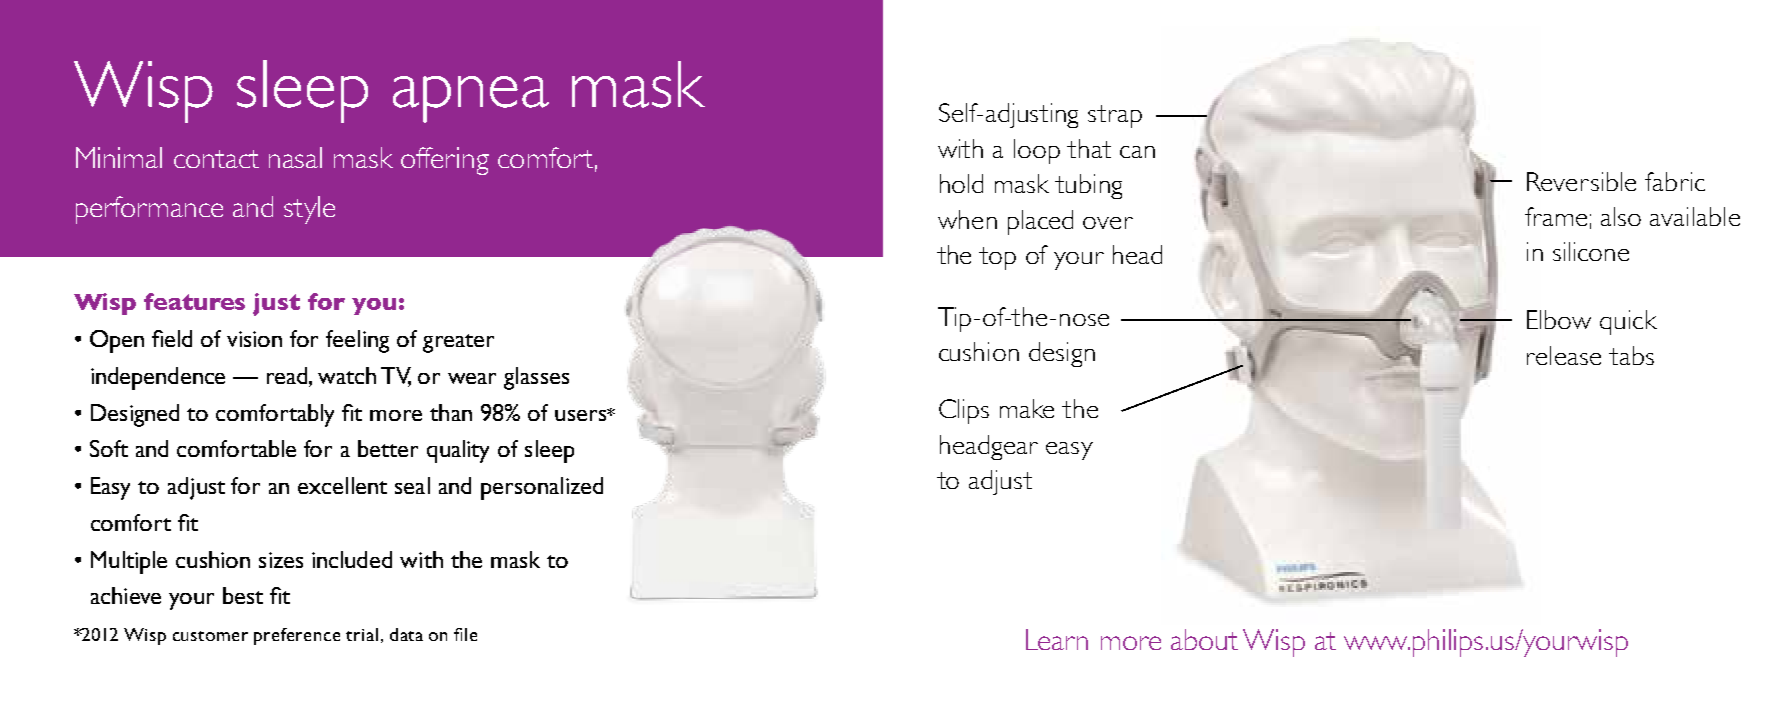  What do you see at coordinates (471, 99) in the document?
I see `apnea` at bounding box center [471, 99].
